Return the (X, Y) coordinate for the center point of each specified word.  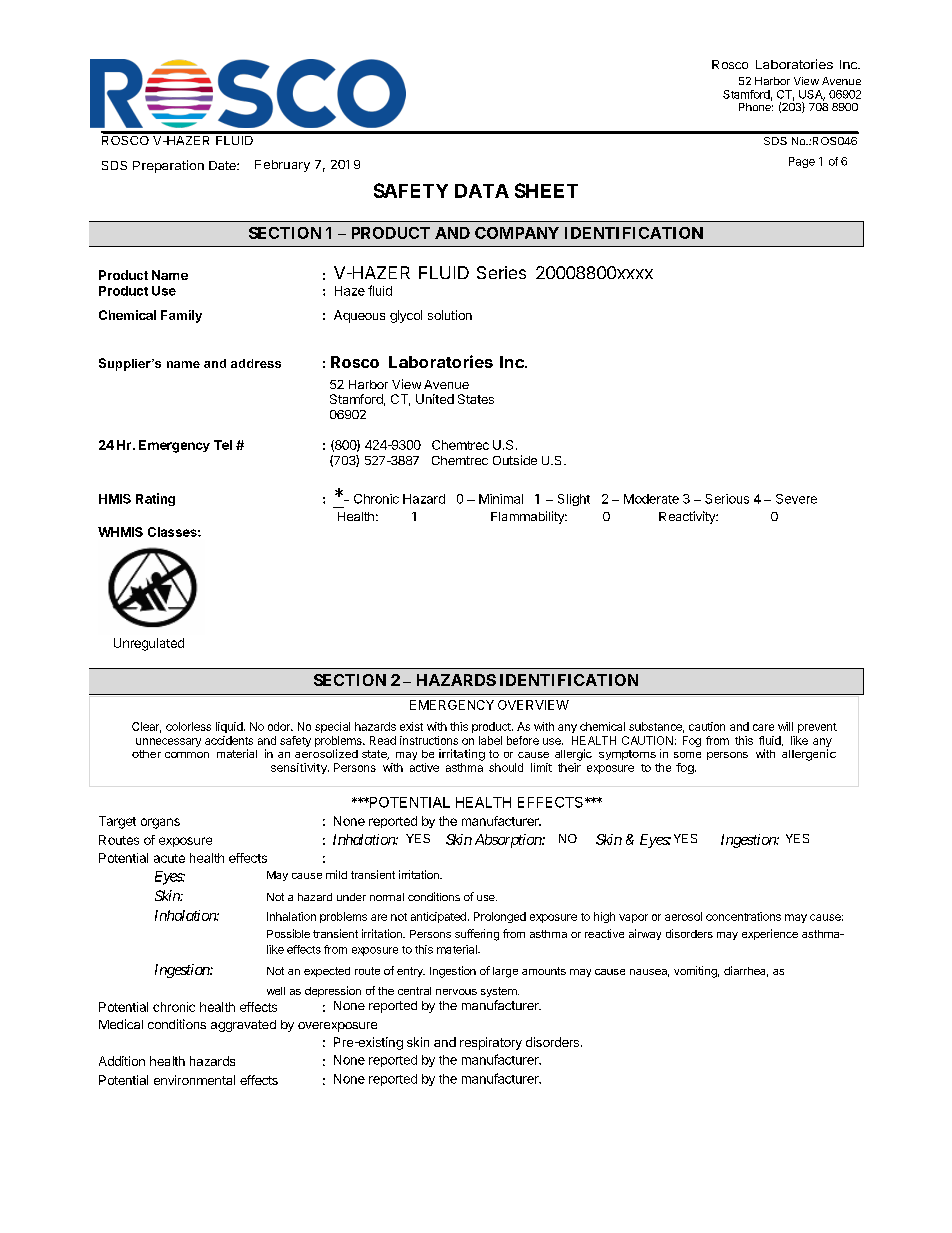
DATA (482, 191)
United (435, 399)
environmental (194, 1080)
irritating (462, 755)
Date (223, 165)
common (187, 755)
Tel (223, 445)
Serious (727, 499)
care (763, 727)
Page (802, 162)
